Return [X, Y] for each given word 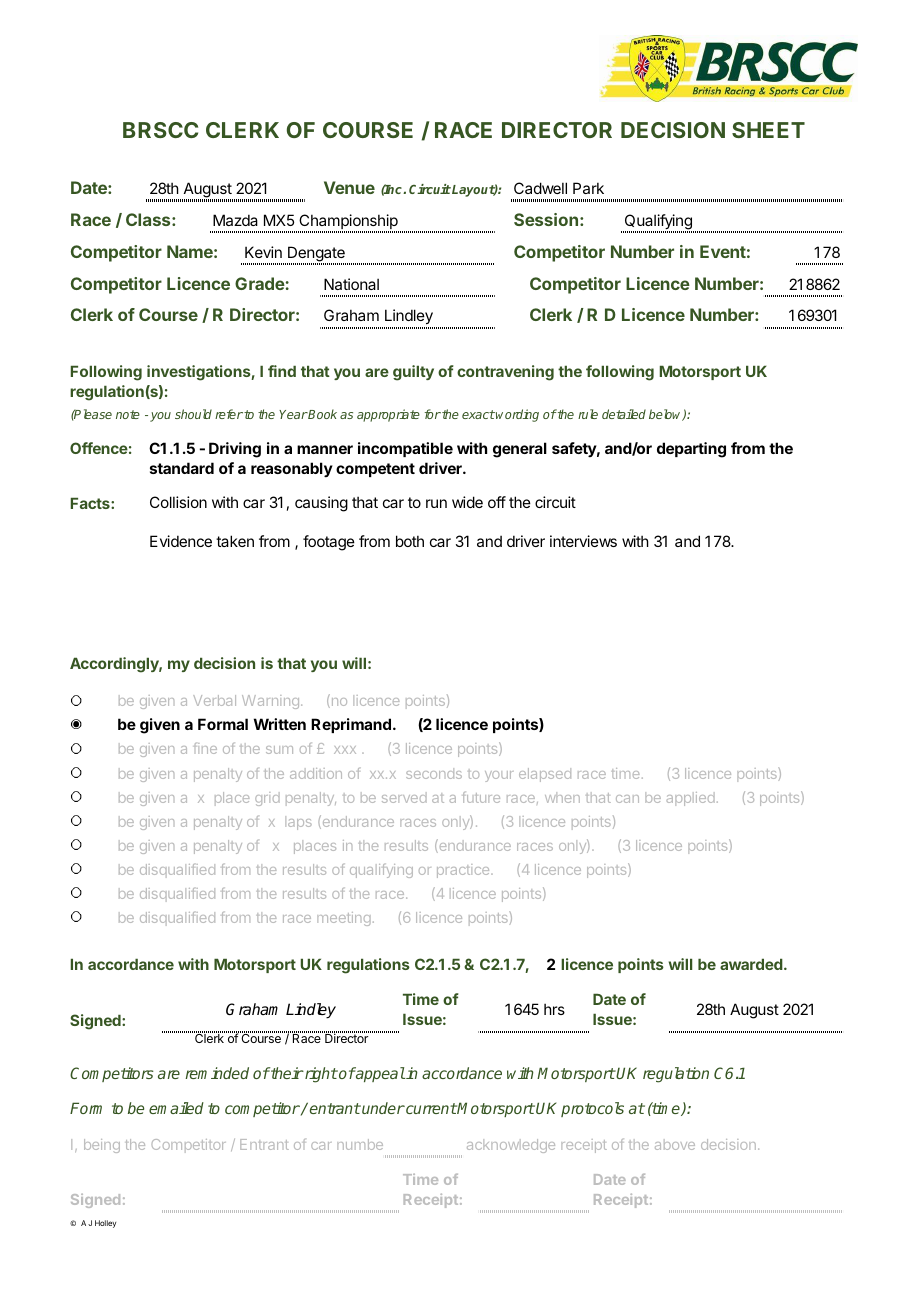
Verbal [214, 700]
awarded [751, 964]
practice [464, 871]
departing [691, 450]
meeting [344, 919]
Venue [349, 187]
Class [149, 219]
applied [690, 799]
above [675, 1144]
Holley [105, 1224]
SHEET [768, 130]
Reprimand [351, 725]
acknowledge [511, 1146]
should [193, 414]
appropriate [388, 415]
